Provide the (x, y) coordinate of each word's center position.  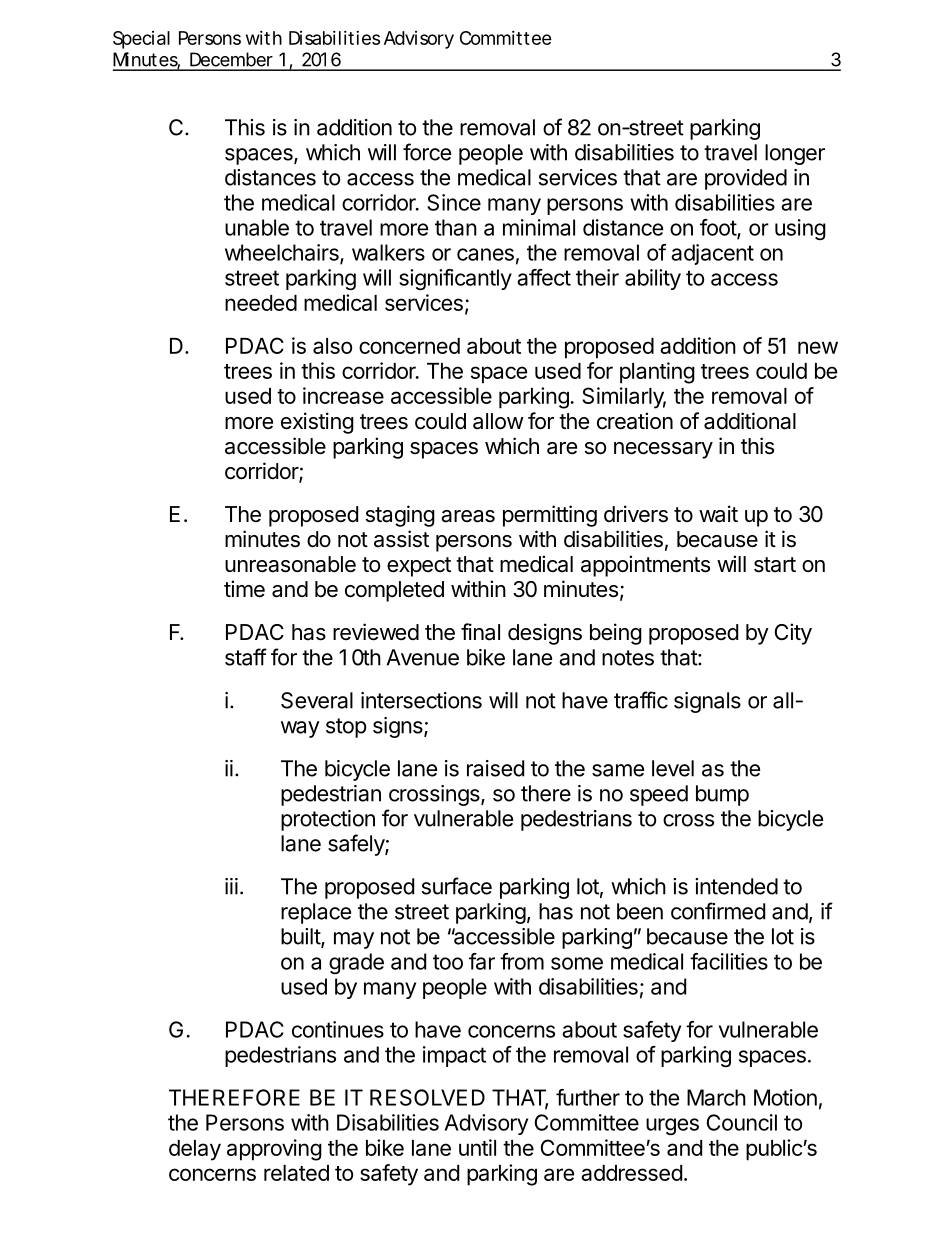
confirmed (718, 911)
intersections (421, 700)
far (482, 961)
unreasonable (290, 564)
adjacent (712, 254)
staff (246, 657)
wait (718, 514)
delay (195, 1150)
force (427, 152)
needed (261, 303)
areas (468, 516)
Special (141, 40)
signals (707, 702)
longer (795, 154)
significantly (455, 279)
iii (231, 886)
